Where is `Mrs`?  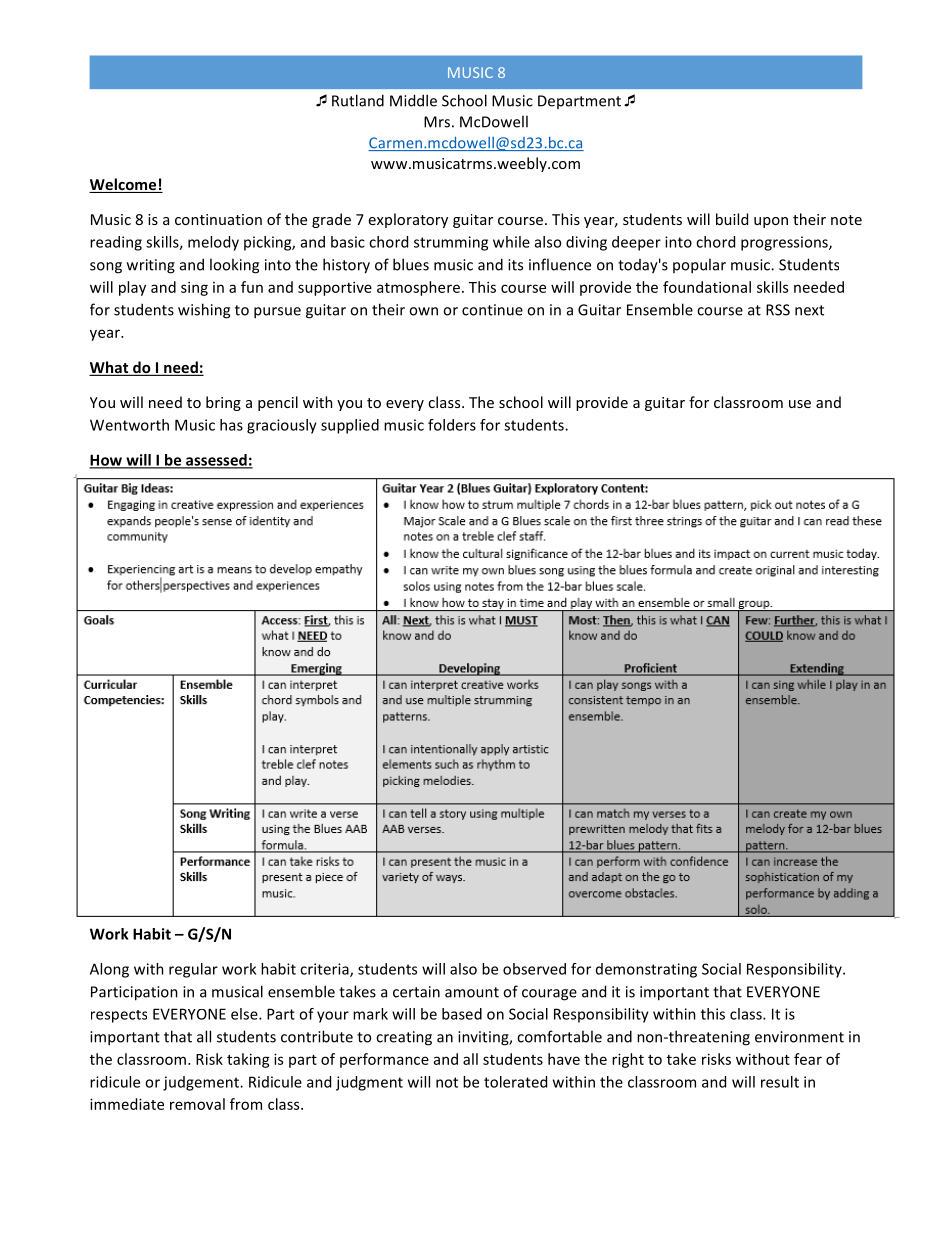 Mrs is located at coordinates (437, 122).
